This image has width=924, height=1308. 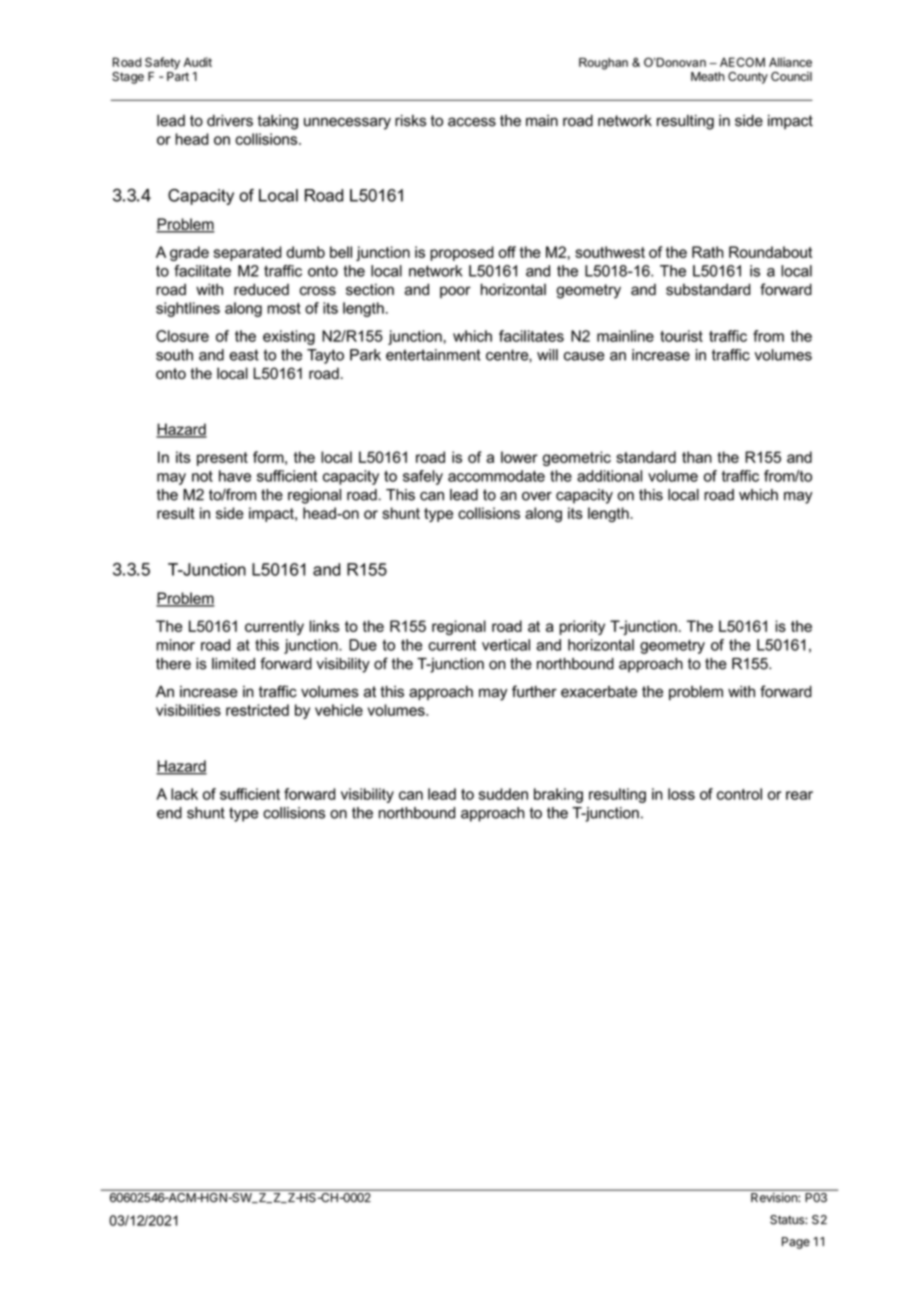 What do you see at coordinates (775, 1197) in the image?
I see `Revision` at bounding box center [775, 1197].
